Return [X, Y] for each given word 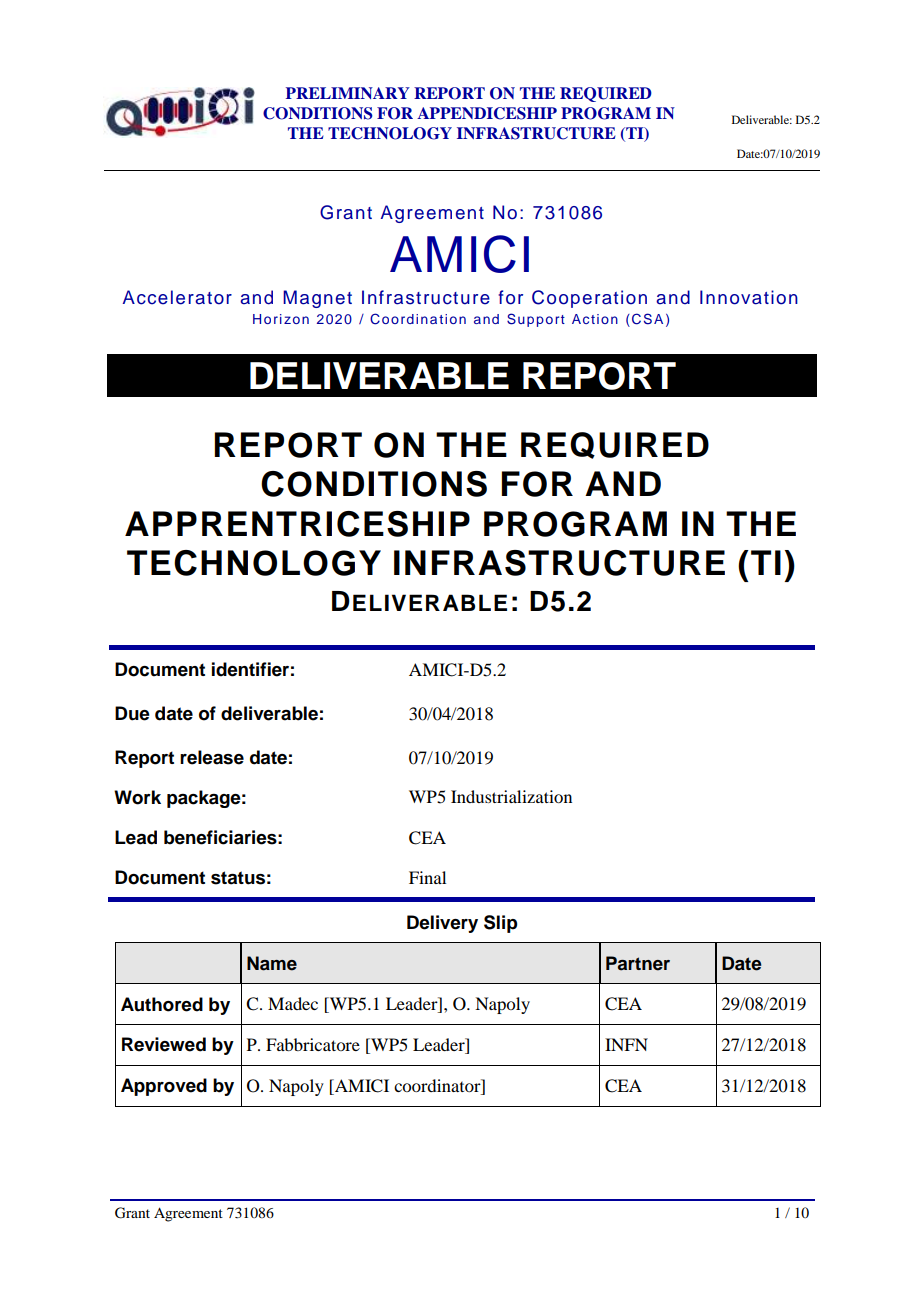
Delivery [442, 924]
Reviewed [164, 1044]
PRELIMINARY [348, 93]
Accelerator [177, 297]
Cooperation [589, 299]
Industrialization [511, 796]
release [212, 757]
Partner [638, 963]
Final [427, 877]
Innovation [749, 297]
